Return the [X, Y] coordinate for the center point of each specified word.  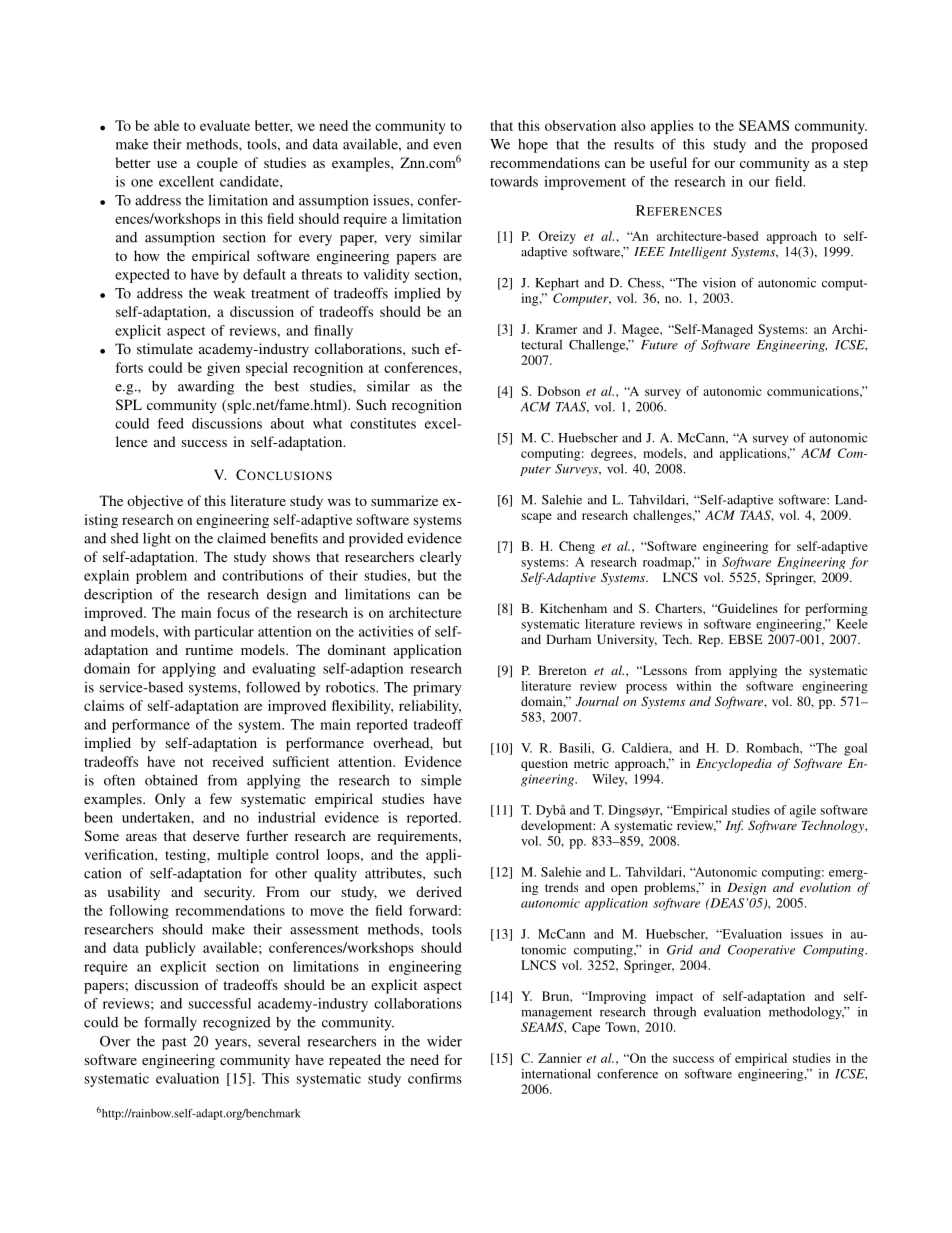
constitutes [383, 423]
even [447, 146]
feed [170, 423]
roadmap [668, 563]
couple [217, 164]
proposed [839, 146]
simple [441, 781]
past [174, 1043]
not [193, 762]
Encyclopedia [734, 764]
